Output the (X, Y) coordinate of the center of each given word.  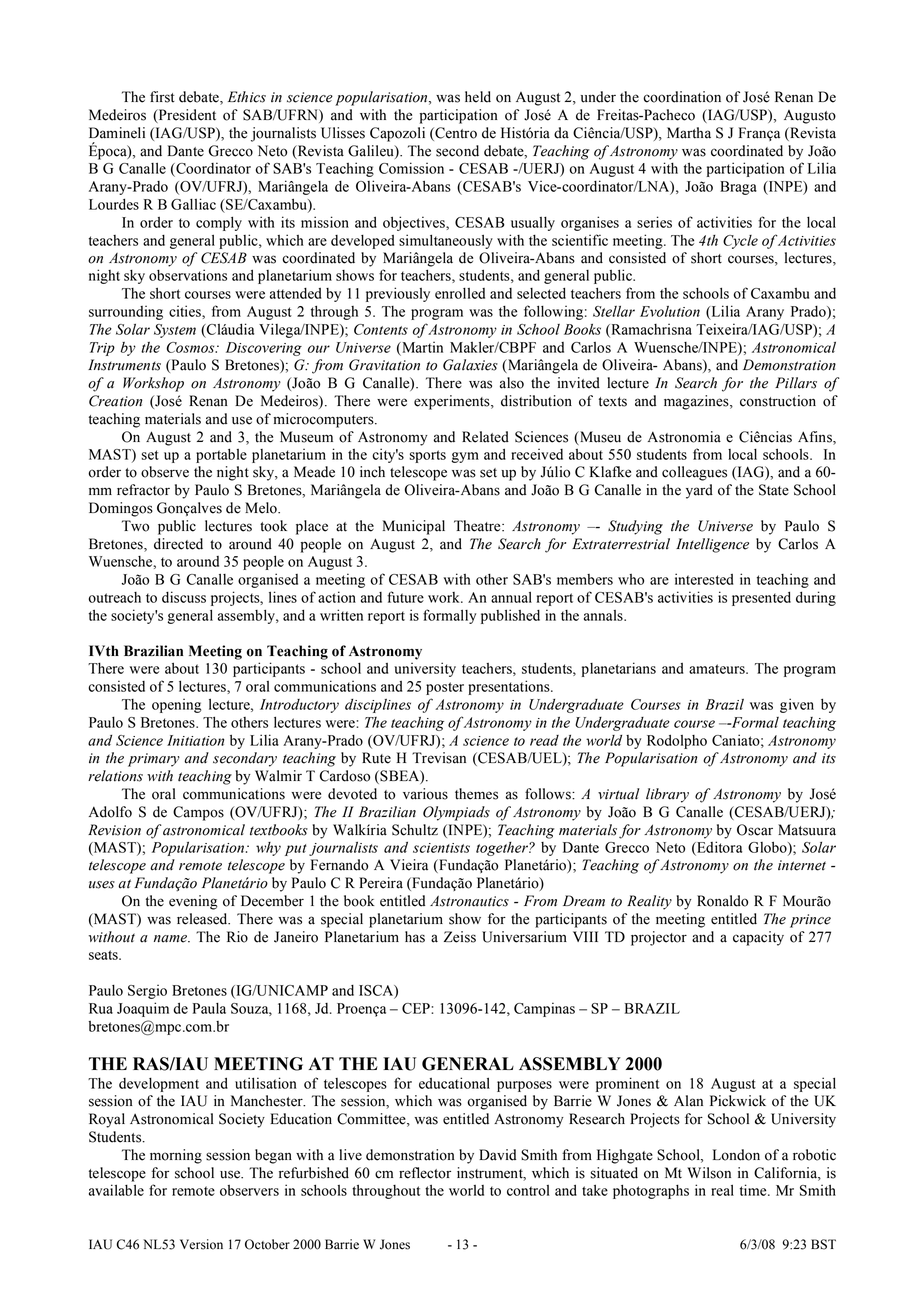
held (478, 97)
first (162, 97)
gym (465, 457)
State (774, 490)
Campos (198, 813)
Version (201, 1244)
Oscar (755, 830)
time (754, 1190)
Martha (689, 133)
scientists (441, 848)
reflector (425, 1173)
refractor (143, 490)
